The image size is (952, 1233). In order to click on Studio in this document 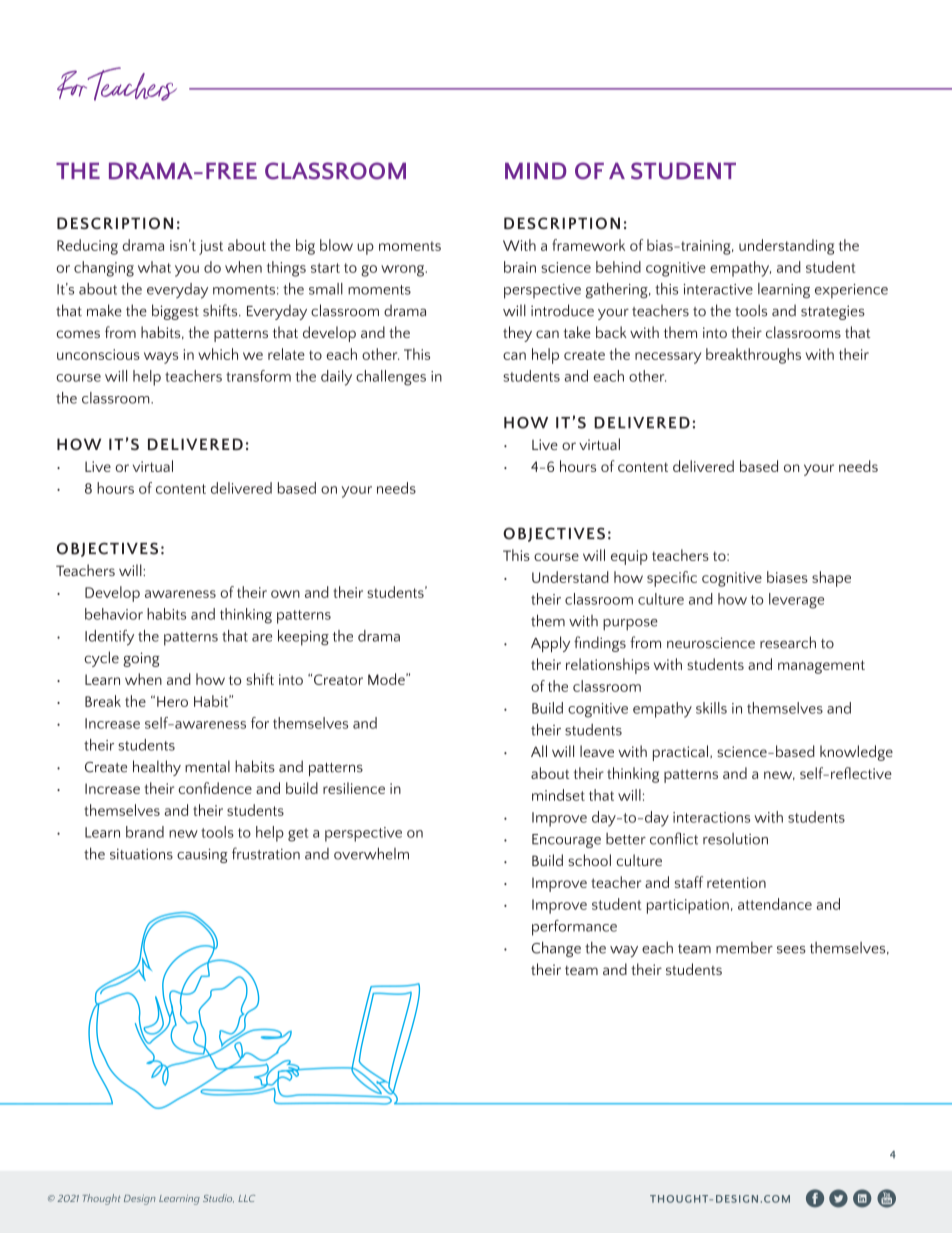, I will do `click(218, 1198)`.
